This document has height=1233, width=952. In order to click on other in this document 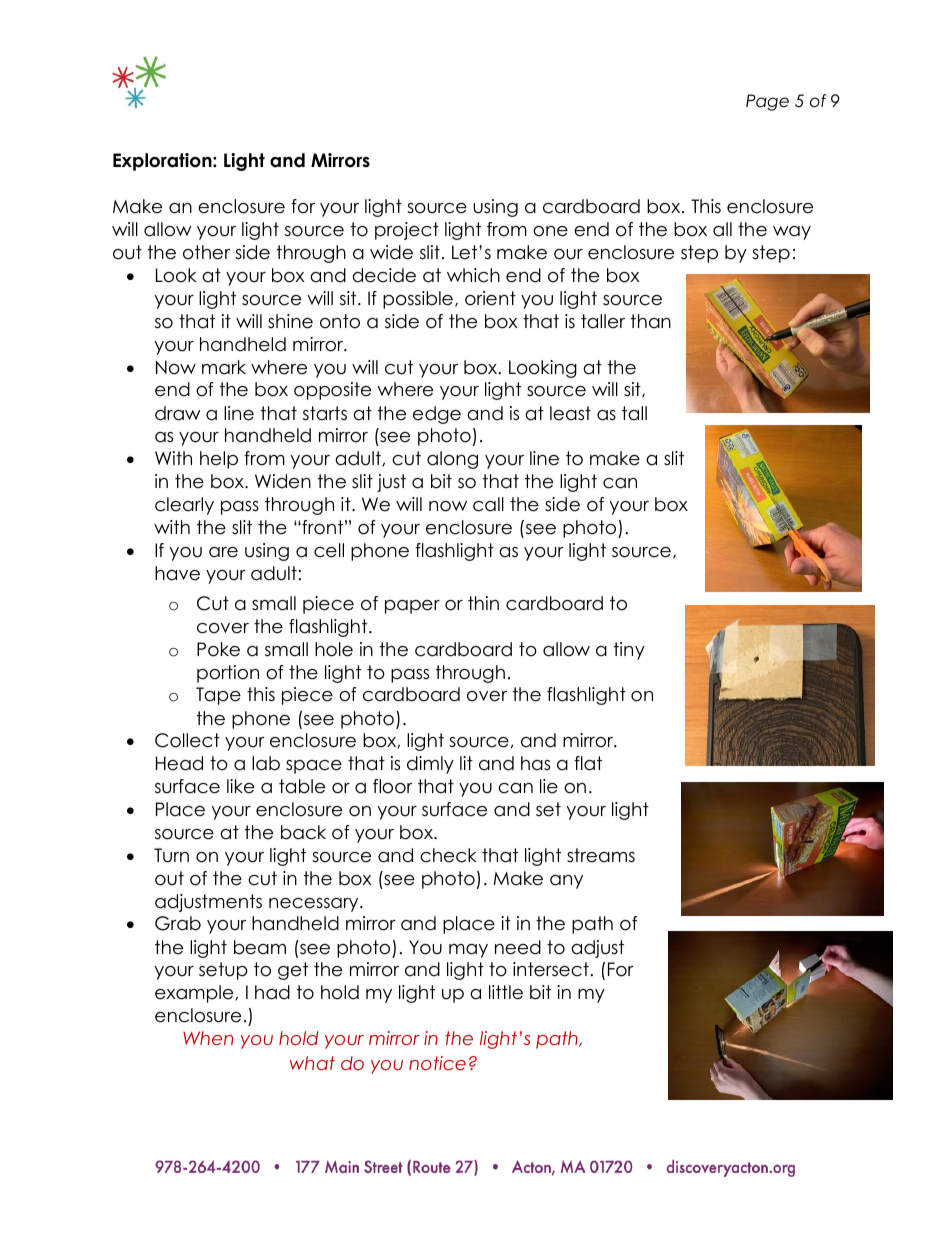, I will do `click(206, 252)`.
